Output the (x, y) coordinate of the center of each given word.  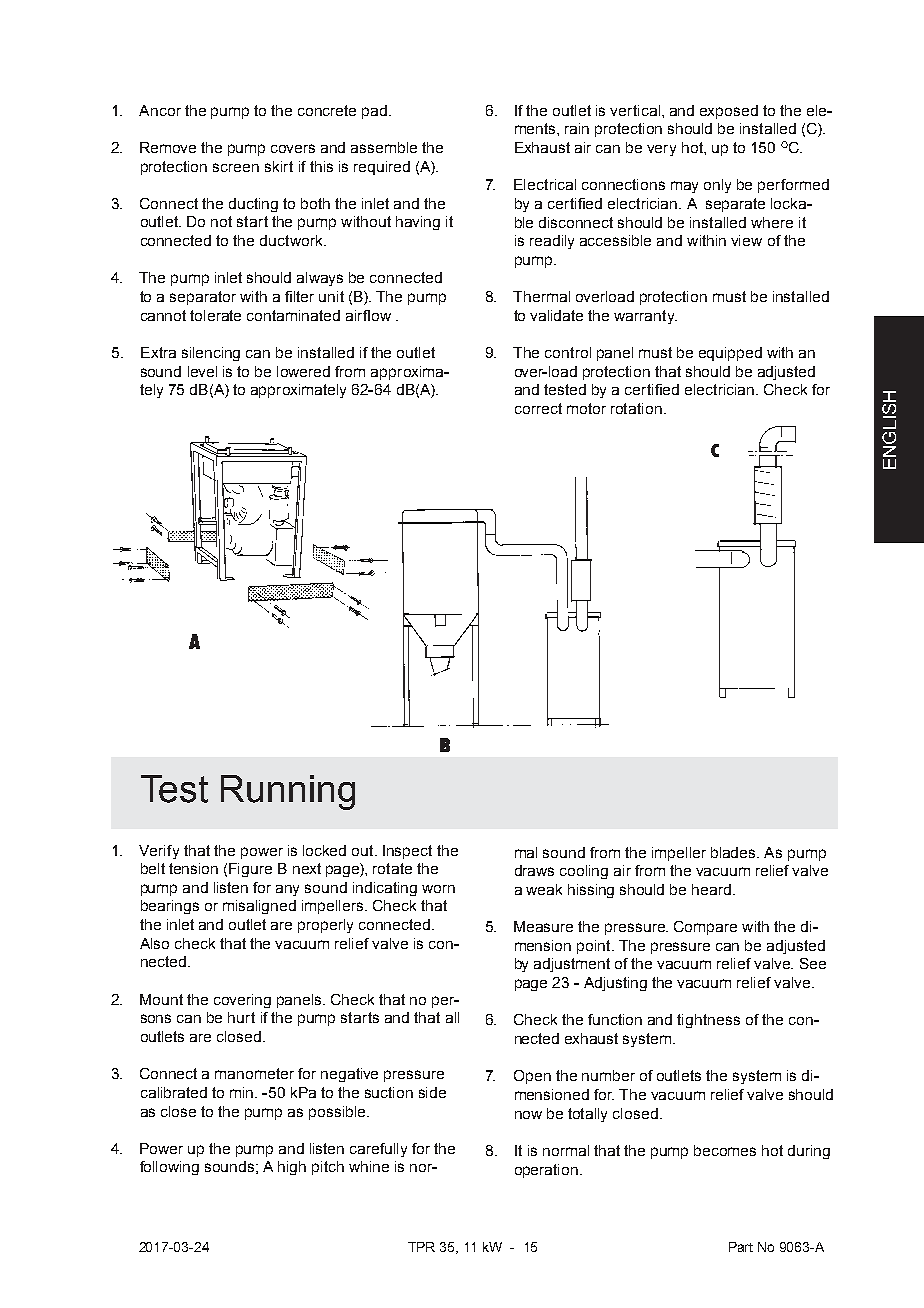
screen (236, 167)
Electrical (545, 184)
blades (734, 852)
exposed (729, 112)
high (292, 1168)
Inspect (407, 852)
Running (288, 792)
